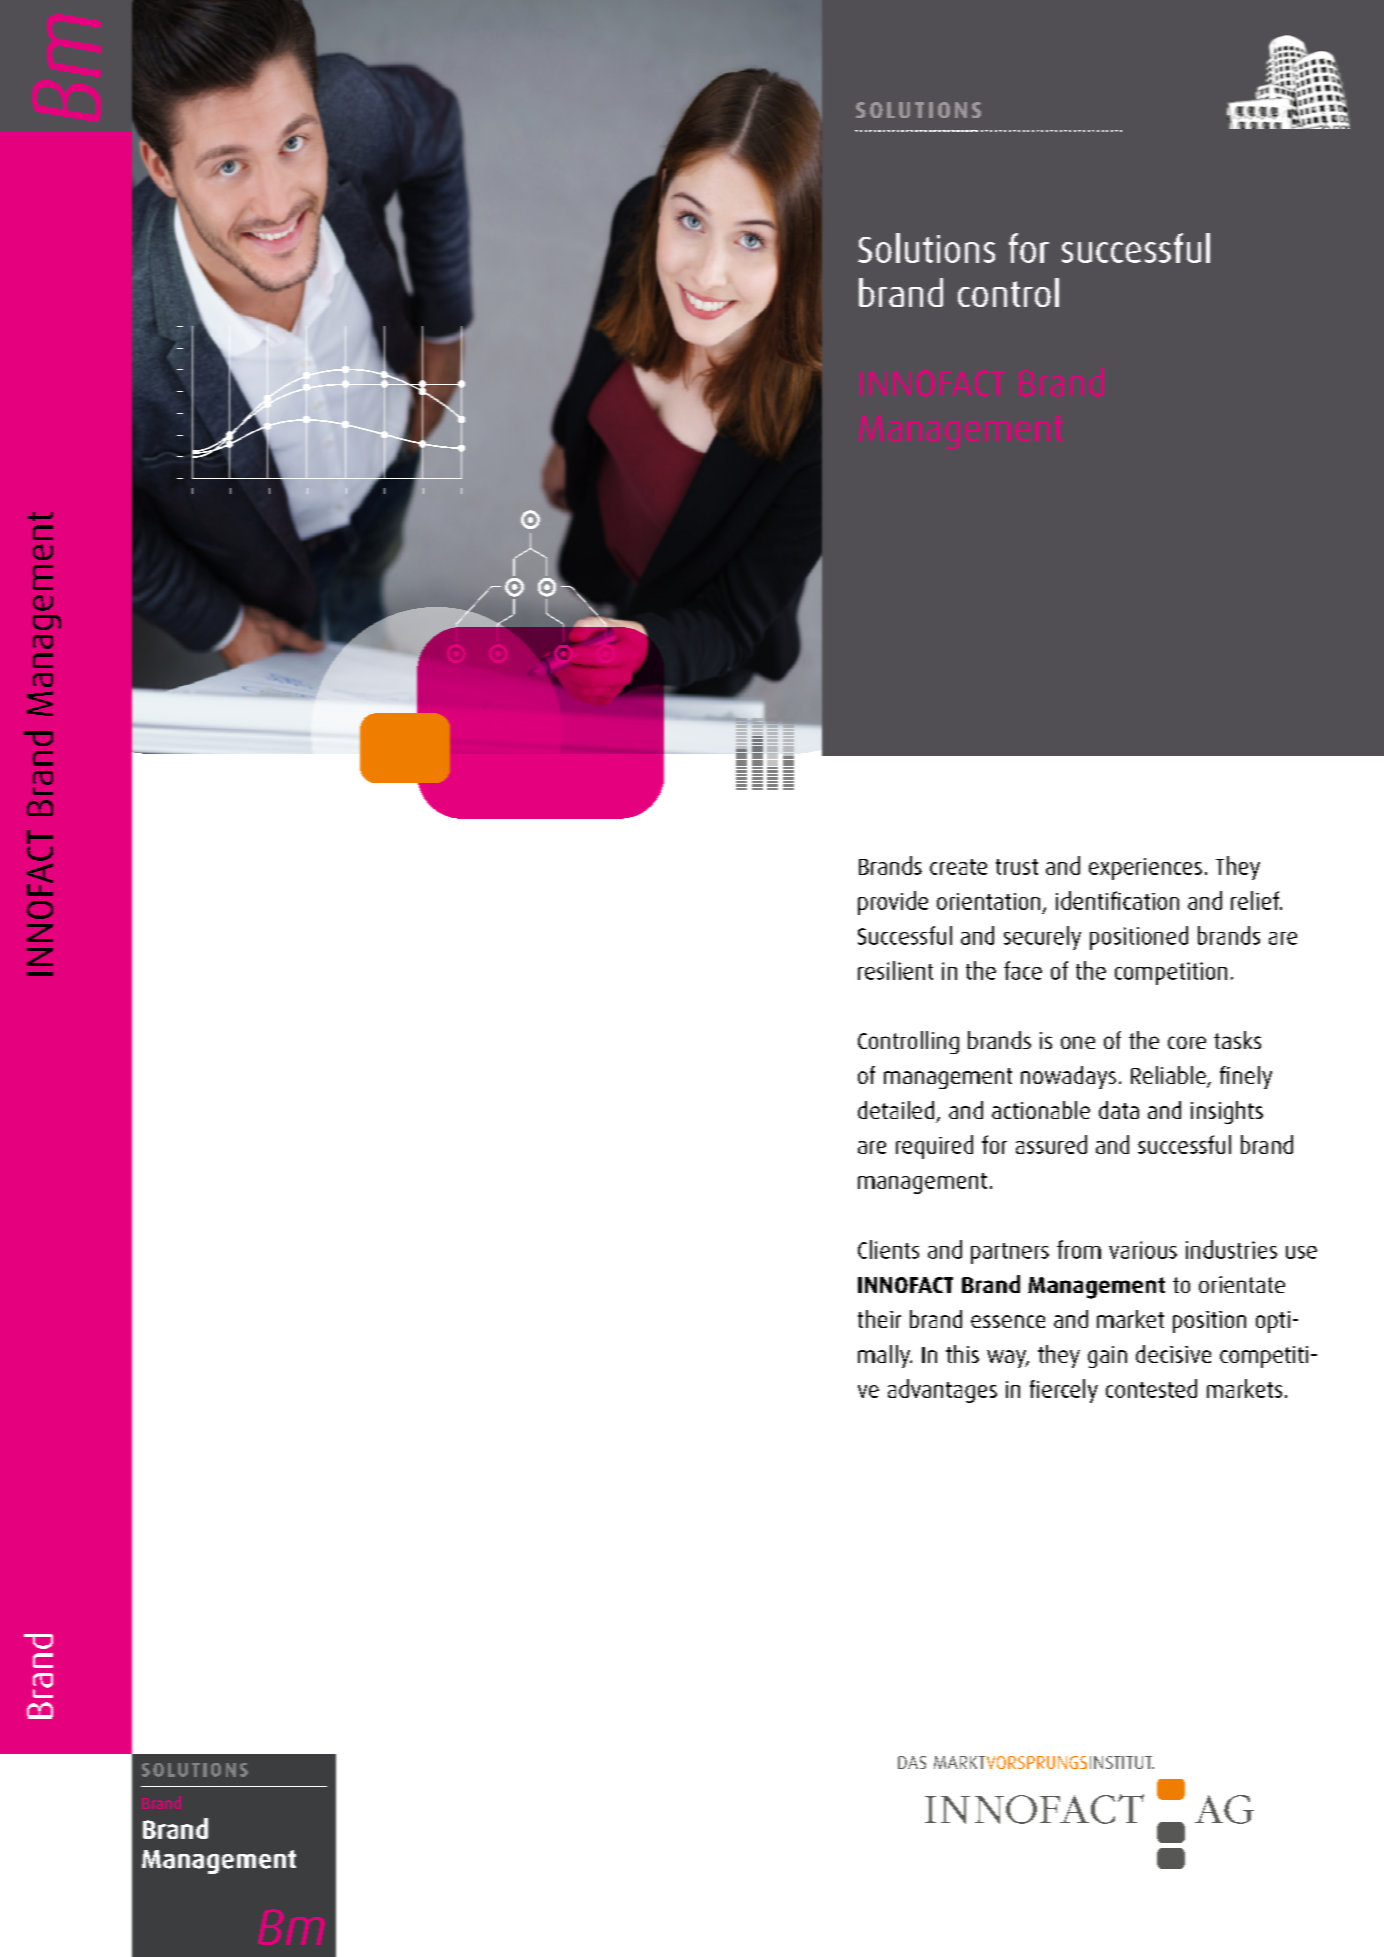 This image has width=1384, height=1957. What do you see at coordinates (1119, 1110) in the image?
I see `data` at bounding box center [1119, 1110].
